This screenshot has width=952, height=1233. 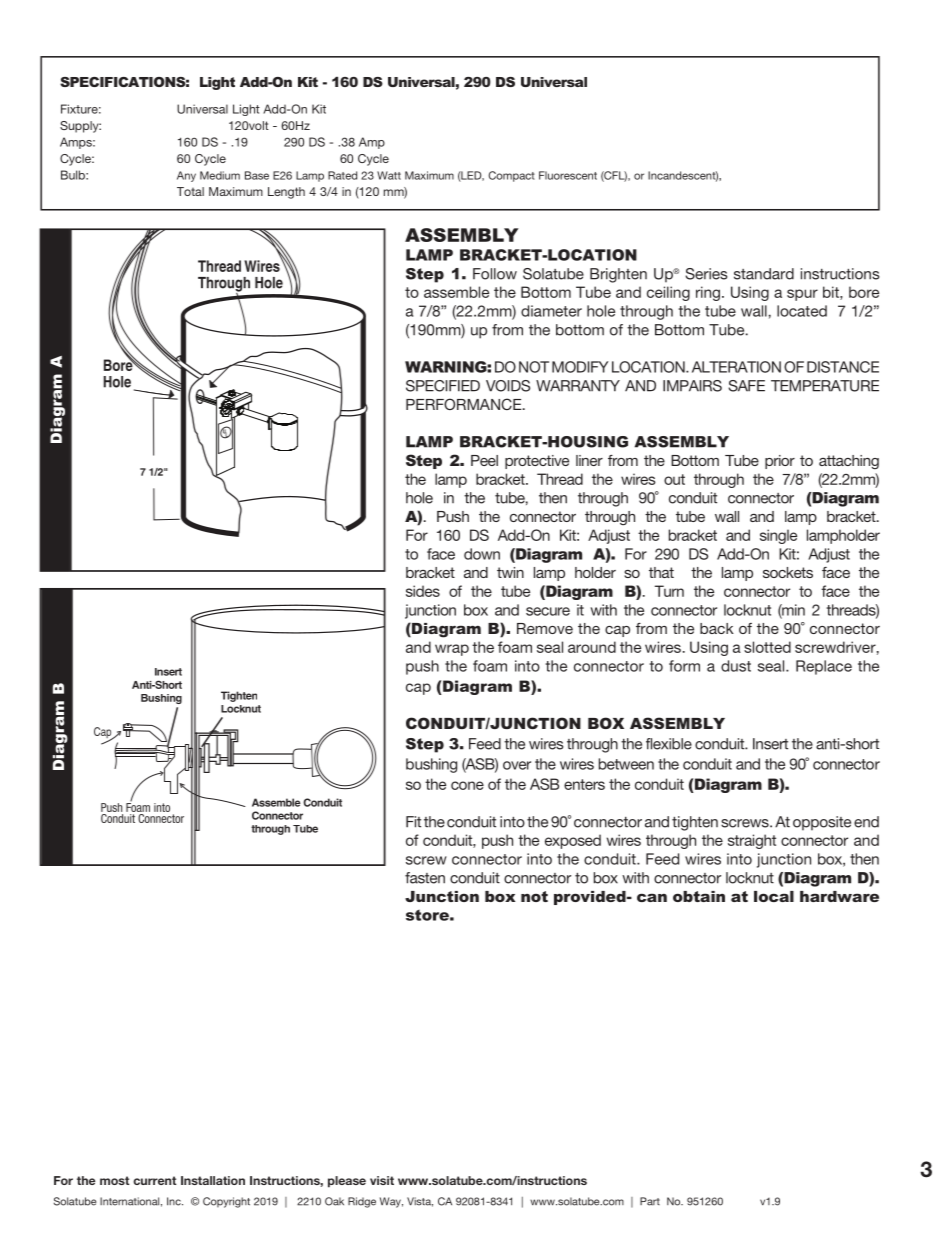 I want to click on Total, so click(x=190, y=191).
